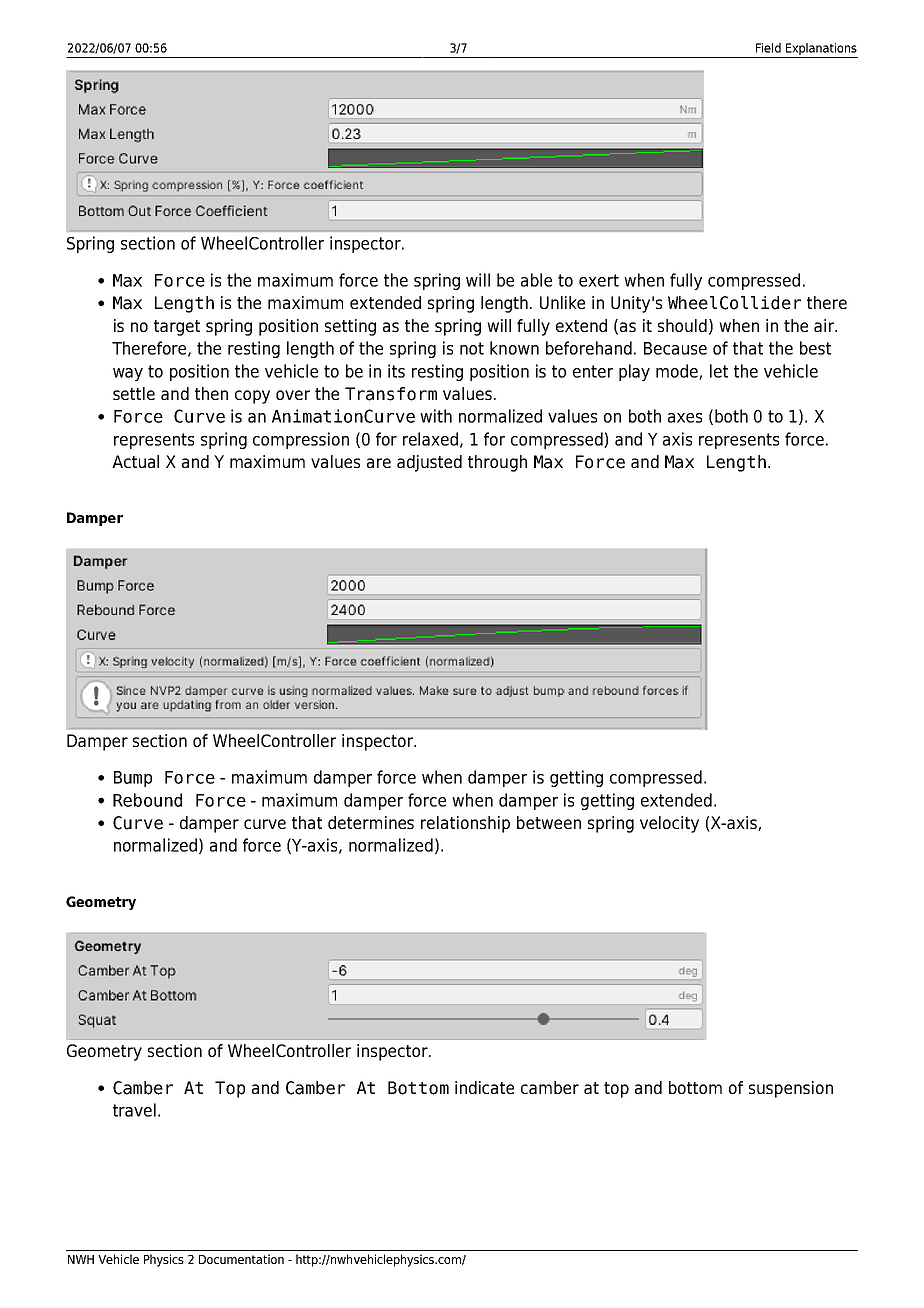  Describe the element at coordinates (147, 800) in the page. I see `Rebound` at that location.
